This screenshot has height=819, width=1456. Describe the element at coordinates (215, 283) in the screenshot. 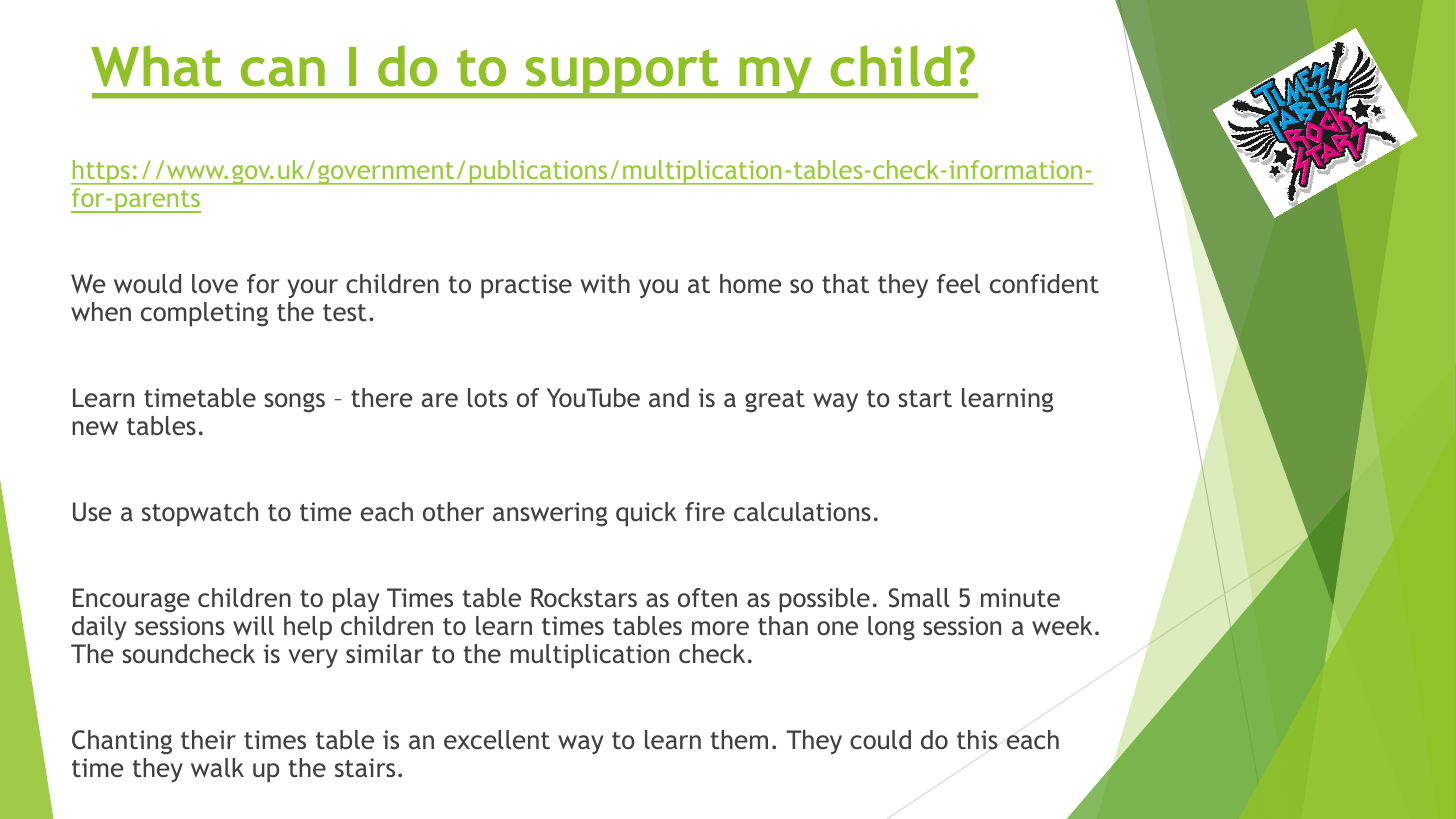

I see `love` at that location.
